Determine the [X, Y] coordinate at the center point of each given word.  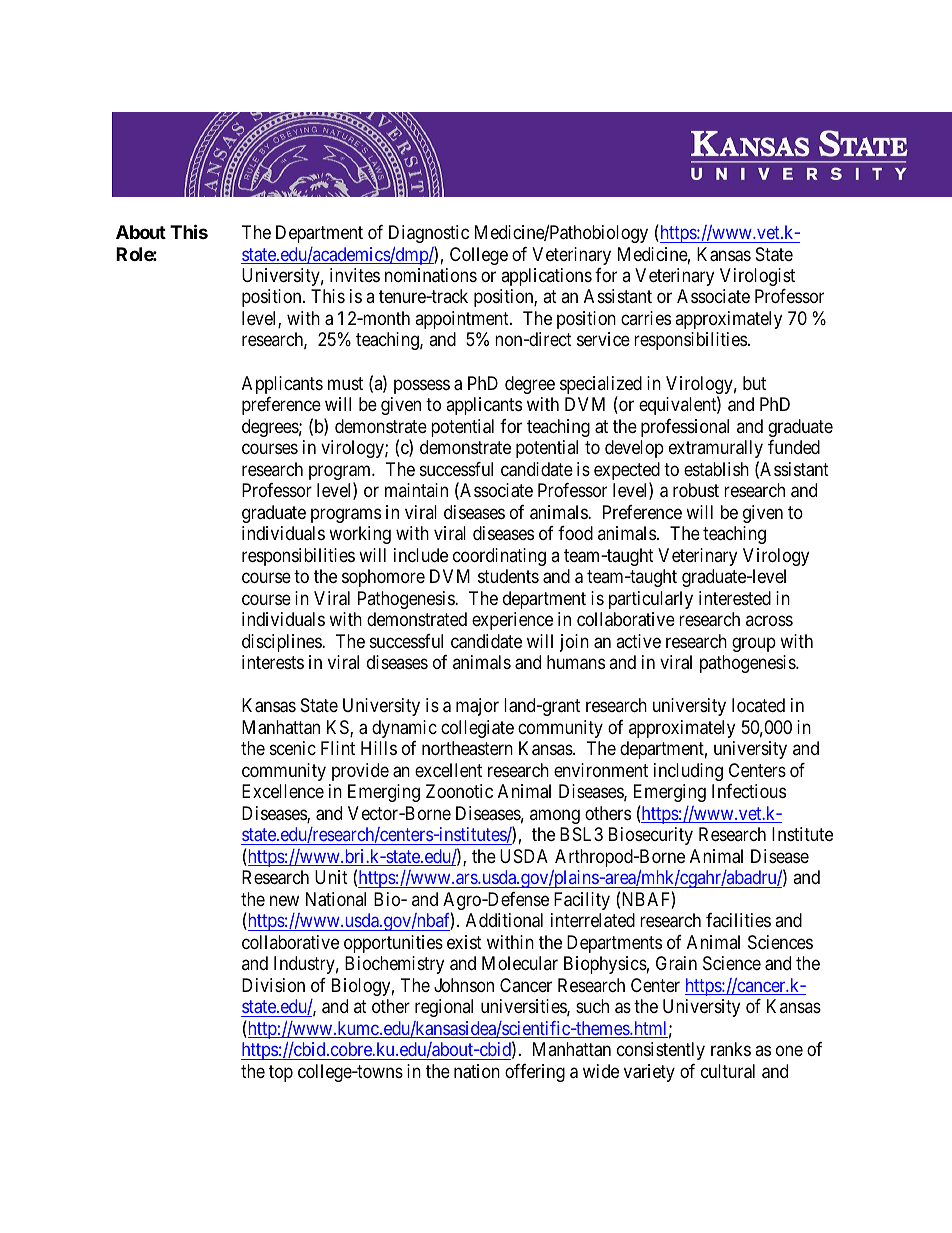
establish [716, 469]
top [281, 1073]
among [555, 816]
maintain [416, 490]
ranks [731, 1049]
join [574, 643]
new [284, 900]
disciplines [282, 643]
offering [535, 1073]
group [754, 644]
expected [627, 472]
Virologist [757, 277]
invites [355, 275]
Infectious [749, 791]
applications [546, 277]
